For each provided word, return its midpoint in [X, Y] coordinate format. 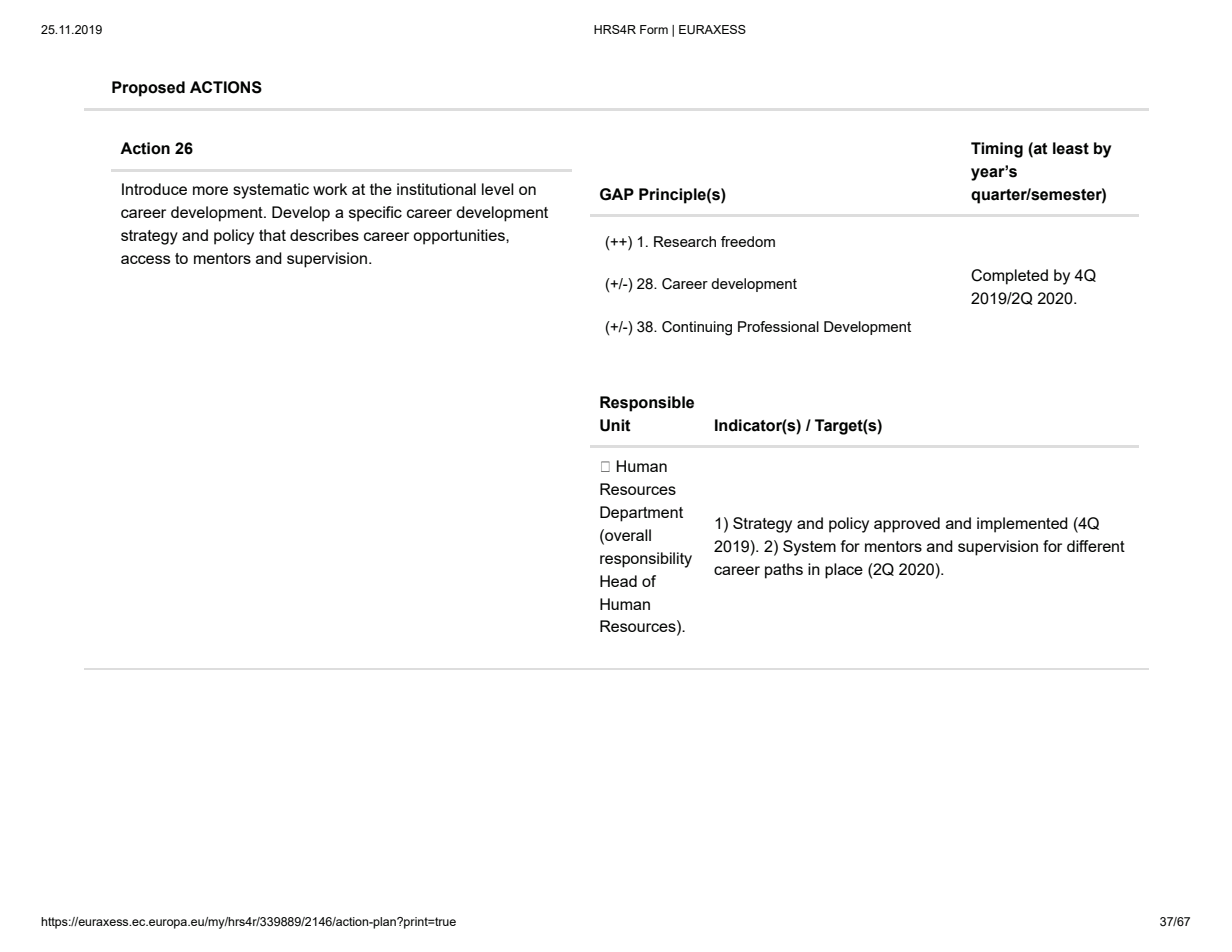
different [1096, 546]
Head [618, 581]
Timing [997, 150]
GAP [617, 194]
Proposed [148, 89]
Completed [1009, 277]
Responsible [647, 404]
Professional [778, 326]
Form [654, 29]
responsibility [646, 560]
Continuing [697, 328]
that [272, 235]
